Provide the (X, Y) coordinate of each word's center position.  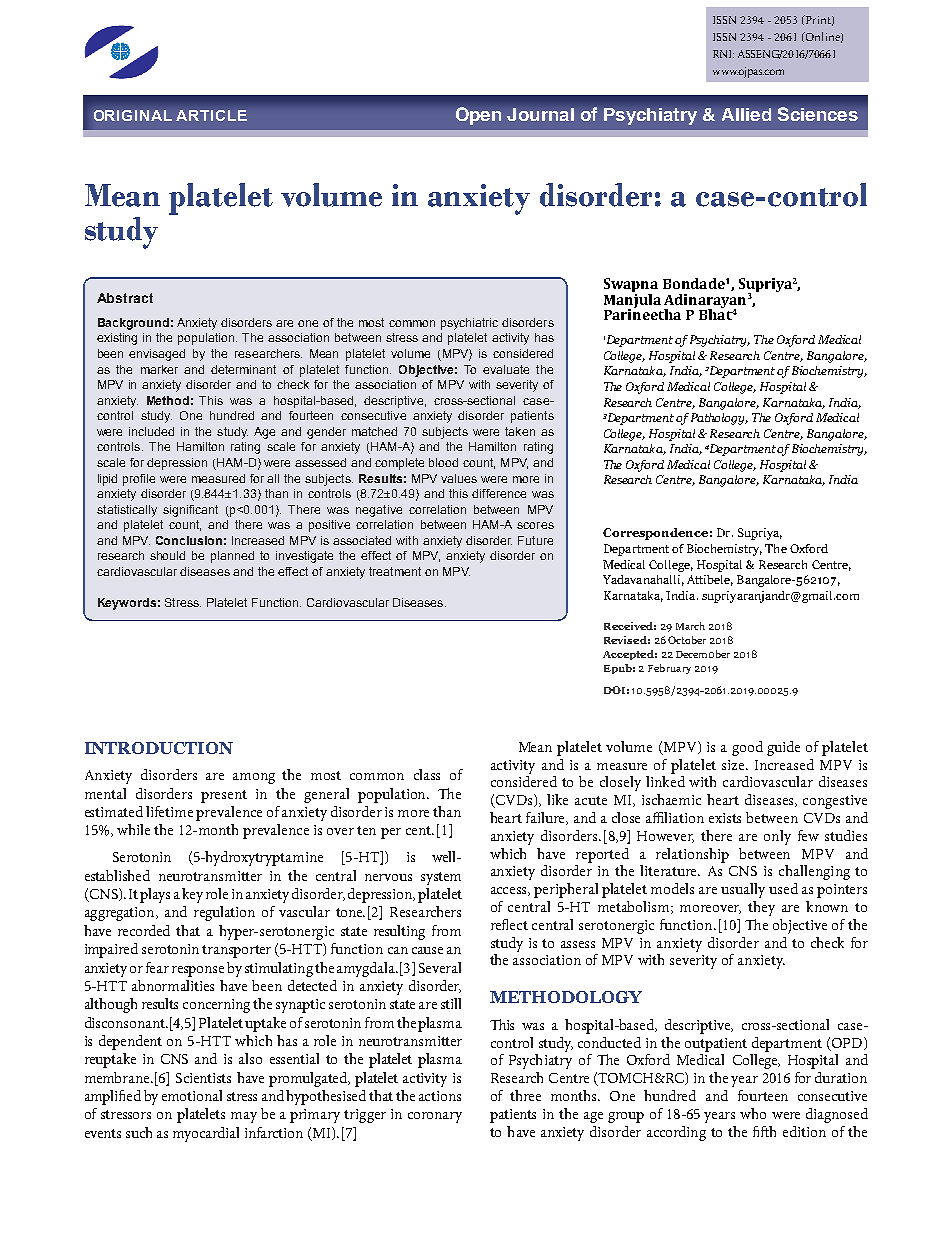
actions (440, 1096)
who (753, 1113)
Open (478, 116)
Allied (746, 114)
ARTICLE (211, 115)
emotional (192, 1095)
